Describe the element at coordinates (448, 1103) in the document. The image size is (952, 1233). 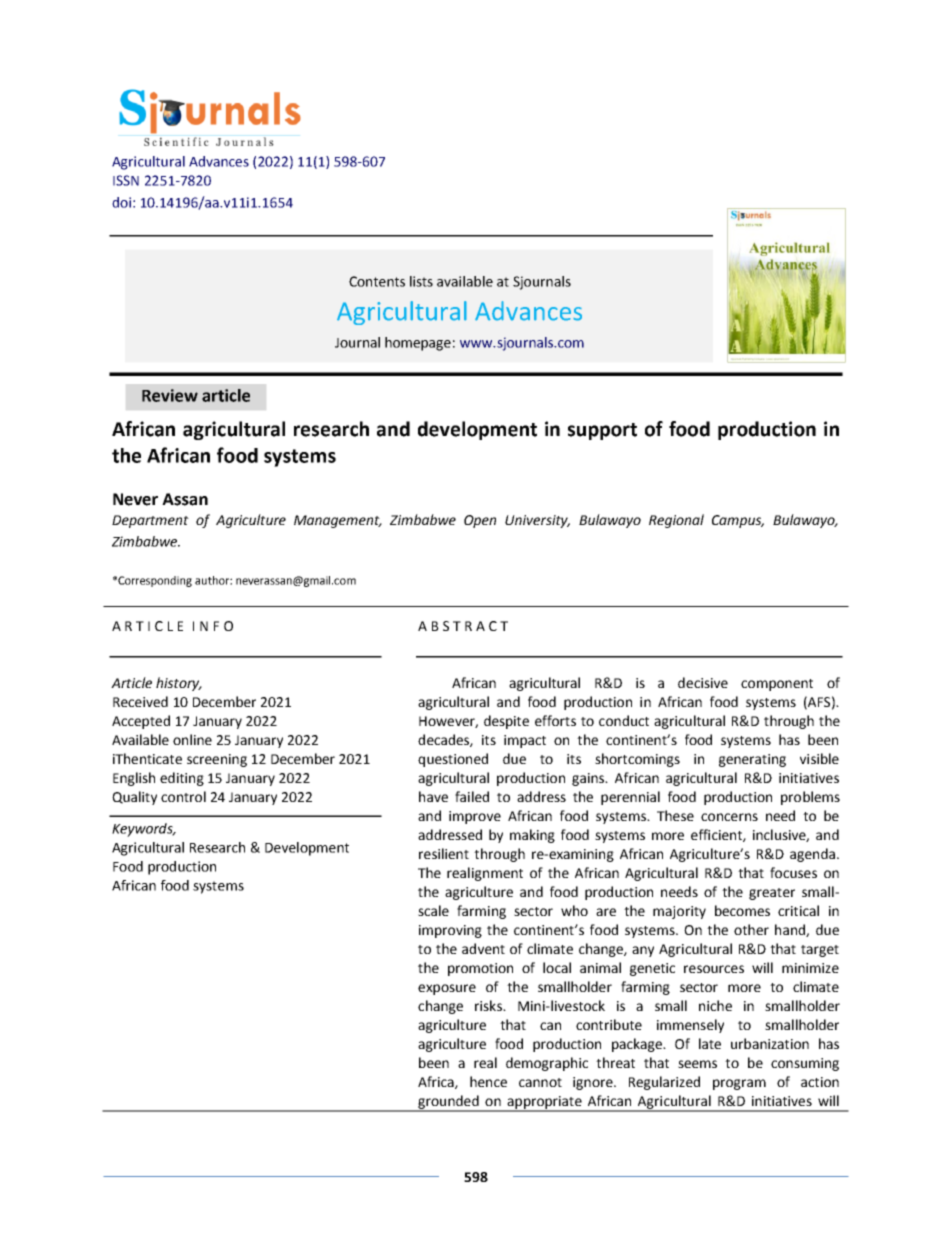
I see `grounded` at that location.
